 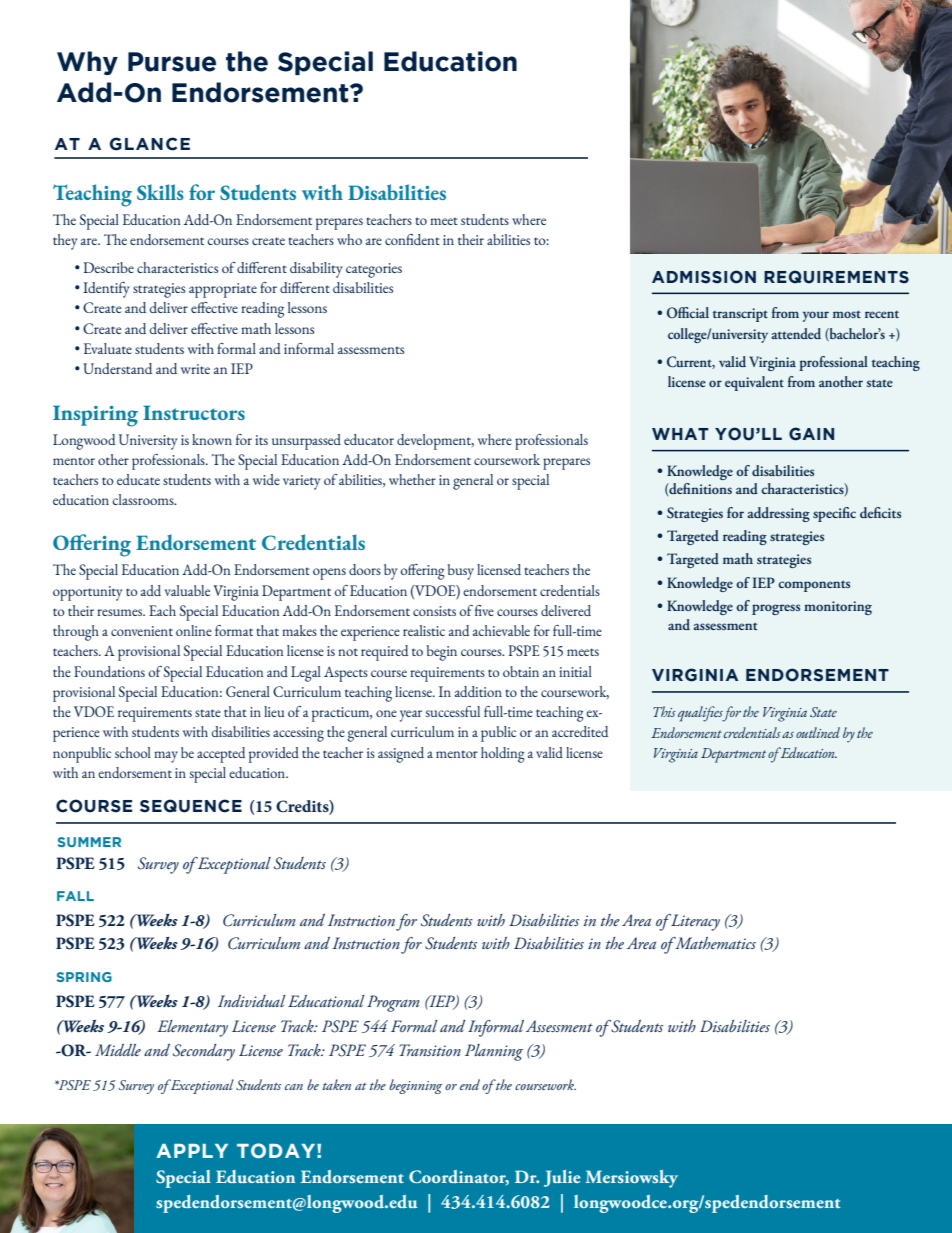 What do you see at coordinates (166, 757) in the screenshot?
I see `may` at bounding box center [166, 757].
